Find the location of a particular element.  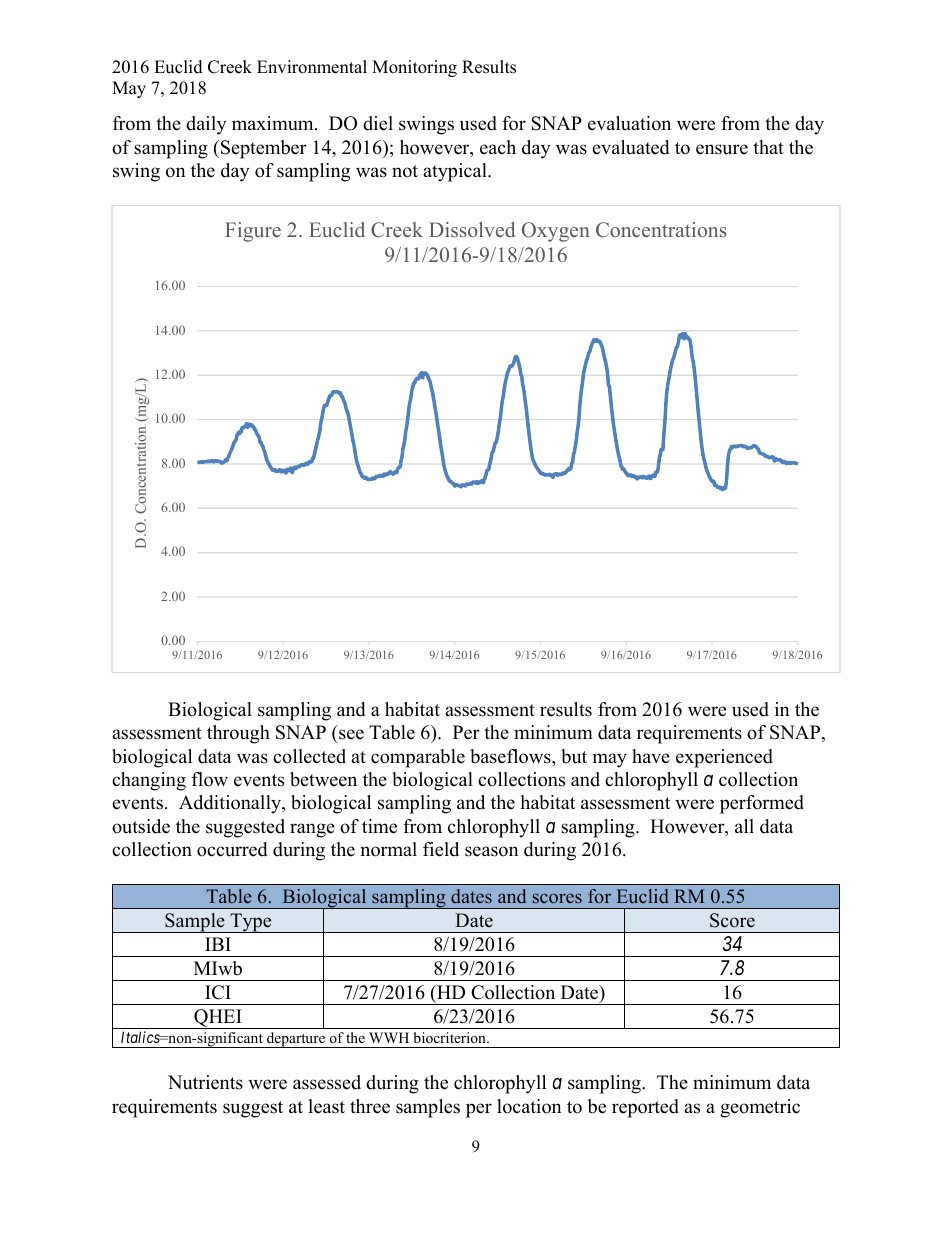

ensure is located at coordinates (722, 149).
